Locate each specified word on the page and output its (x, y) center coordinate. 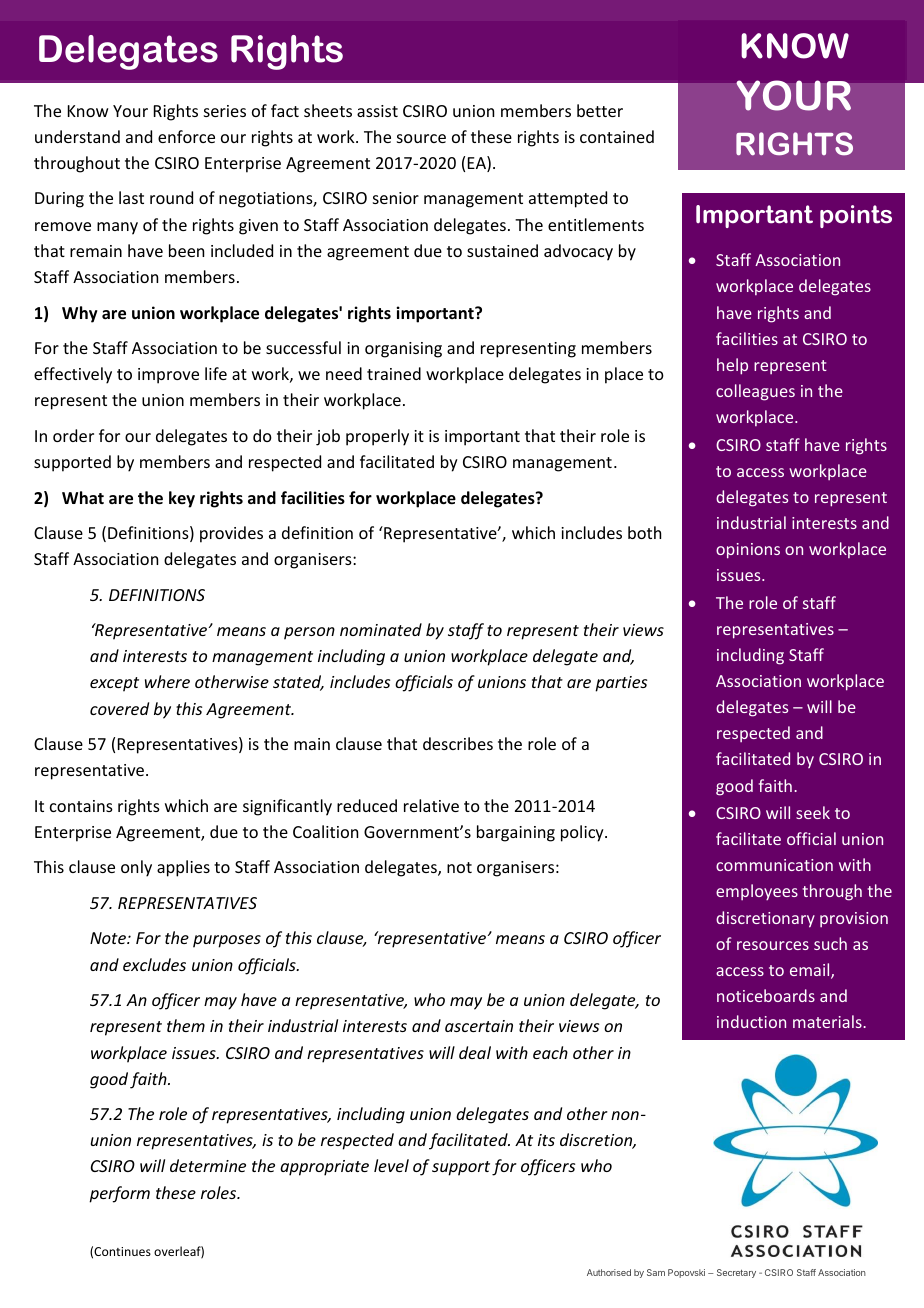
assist (377, 111)
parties (621, 684)
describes (458, 743)
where (167, 681)
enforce (186, 136)
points (856, 216)
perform (119, 1194)
